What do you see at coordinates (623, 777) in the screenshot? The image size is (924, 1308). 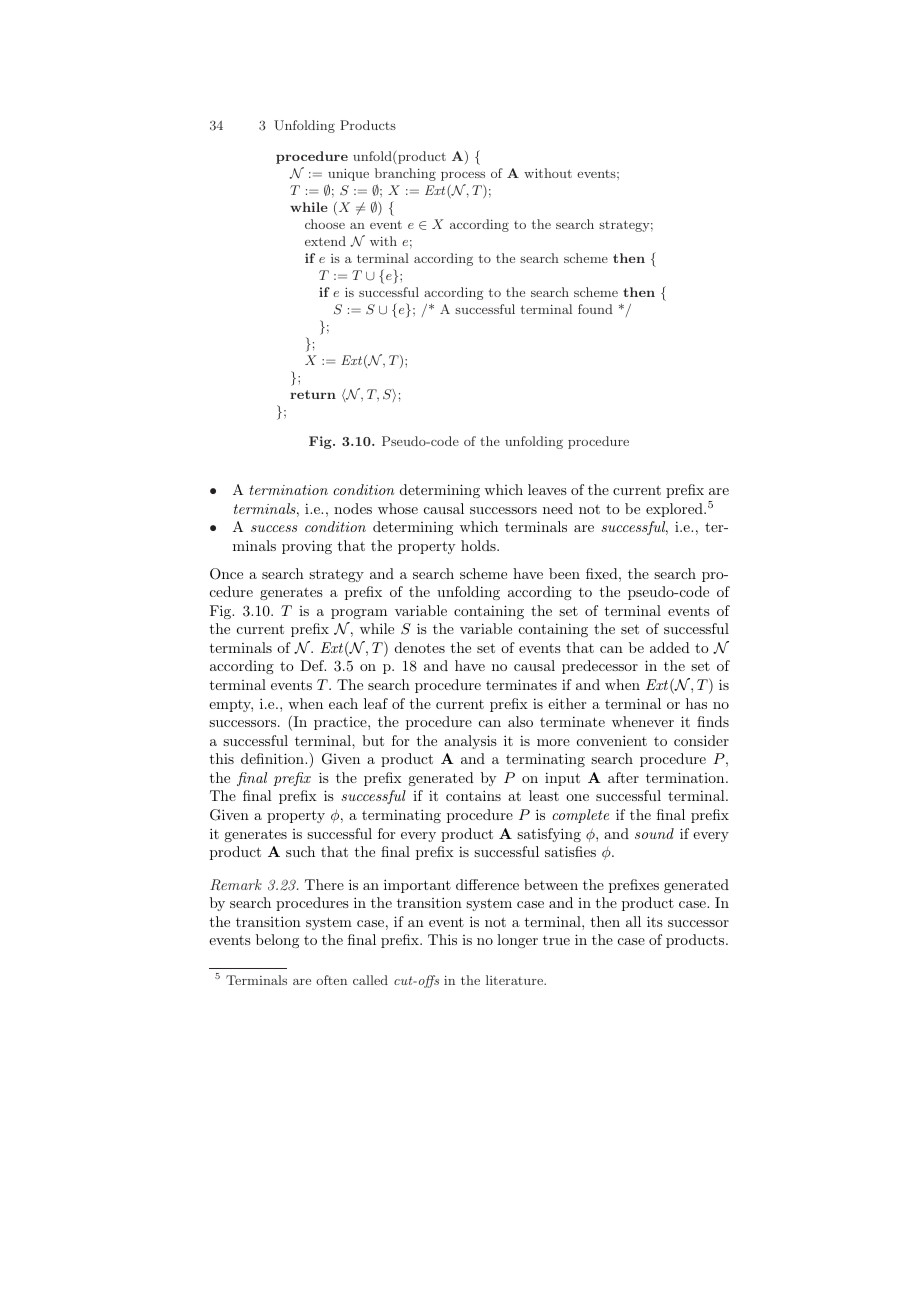 I see `after` at bounding box center [623, 777].
